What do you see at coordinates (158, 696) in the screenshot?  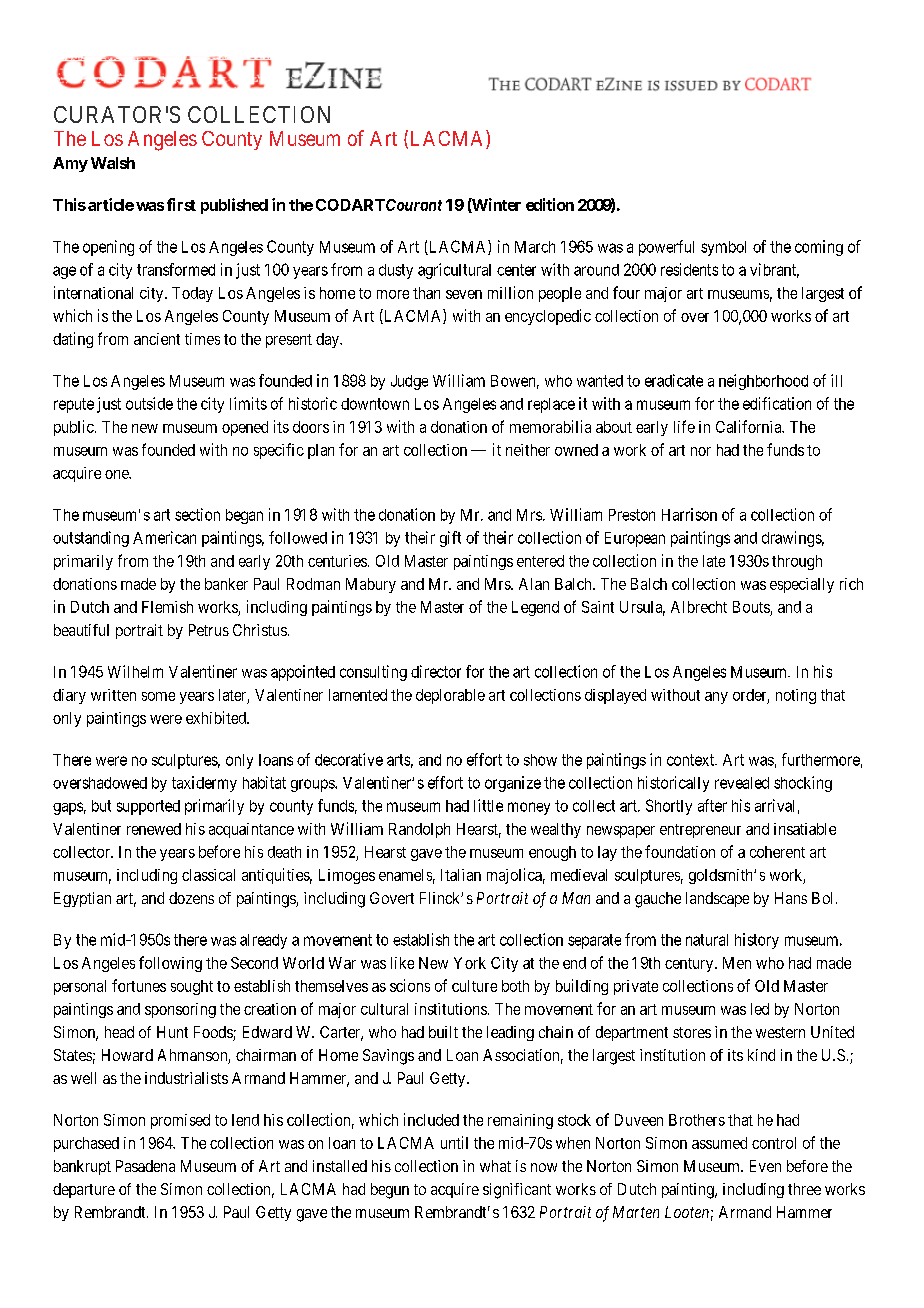 I see `some` at bounding box center [158, 696].
